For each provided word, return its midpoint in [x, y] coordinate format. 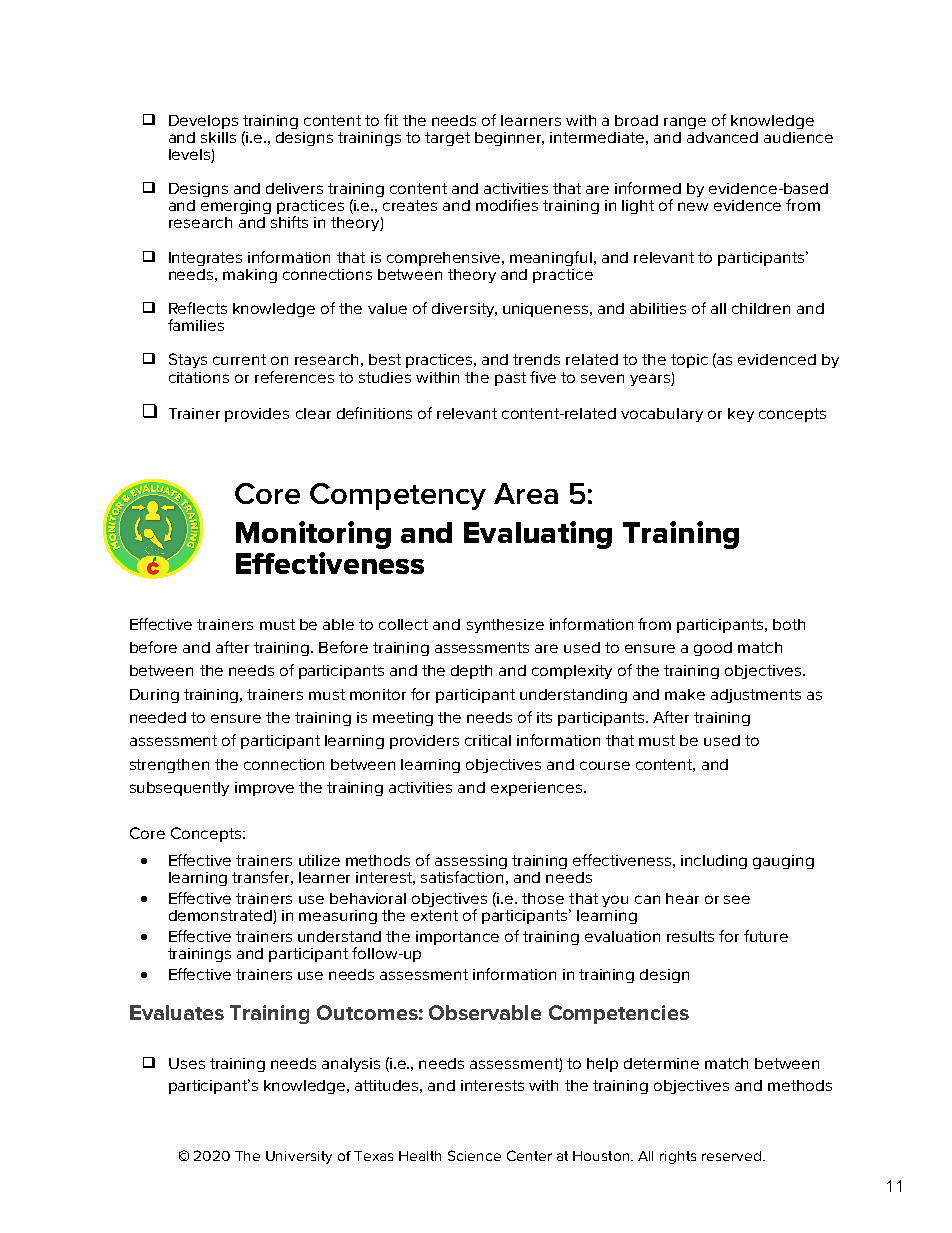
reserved [733, 1156]
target [447, 139]
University [299, 1157]
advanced [722, 137]
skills [218, 137]
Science [474, 1155]
